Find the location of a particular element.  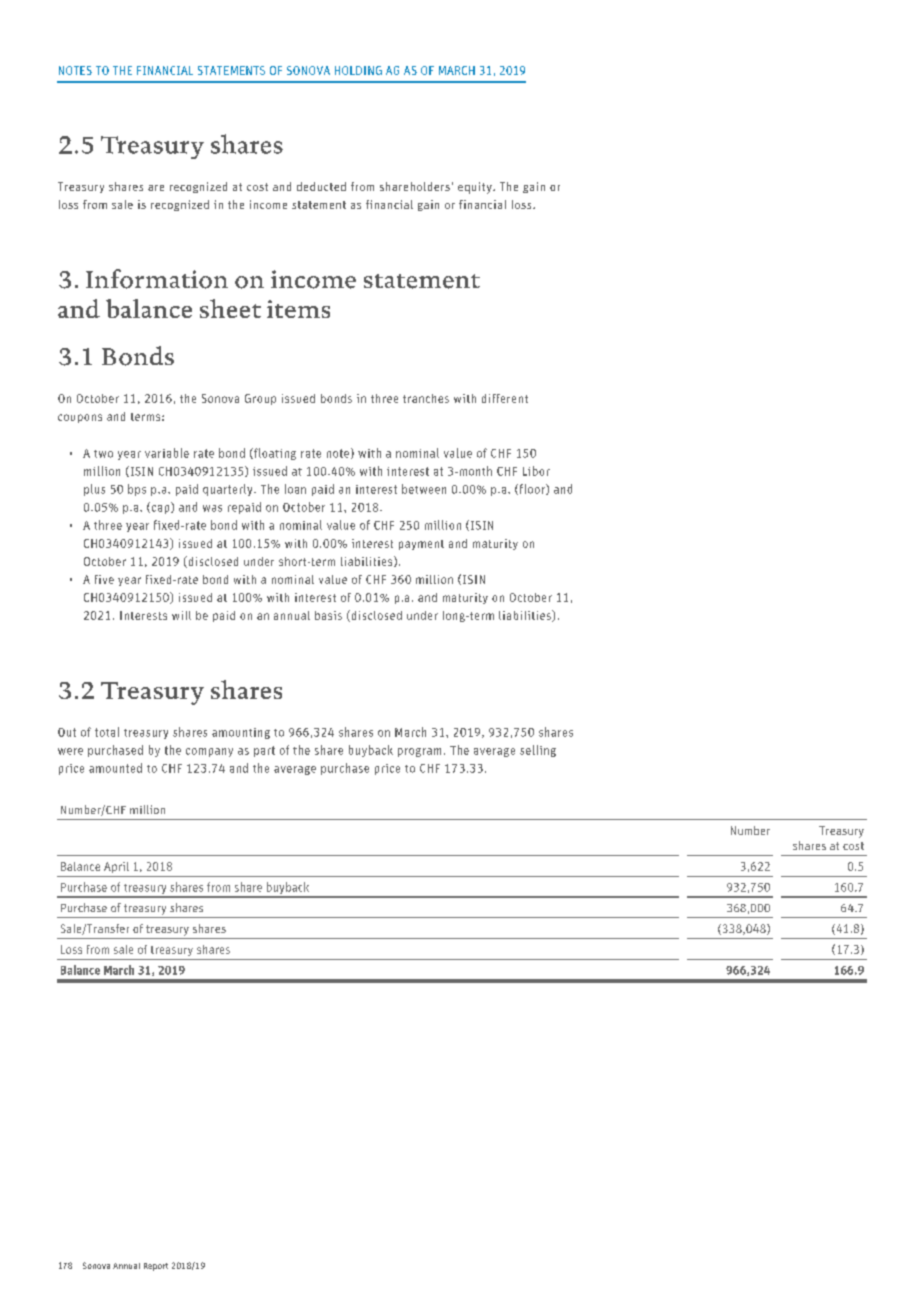

equity is located at coordinates (476, 188).
